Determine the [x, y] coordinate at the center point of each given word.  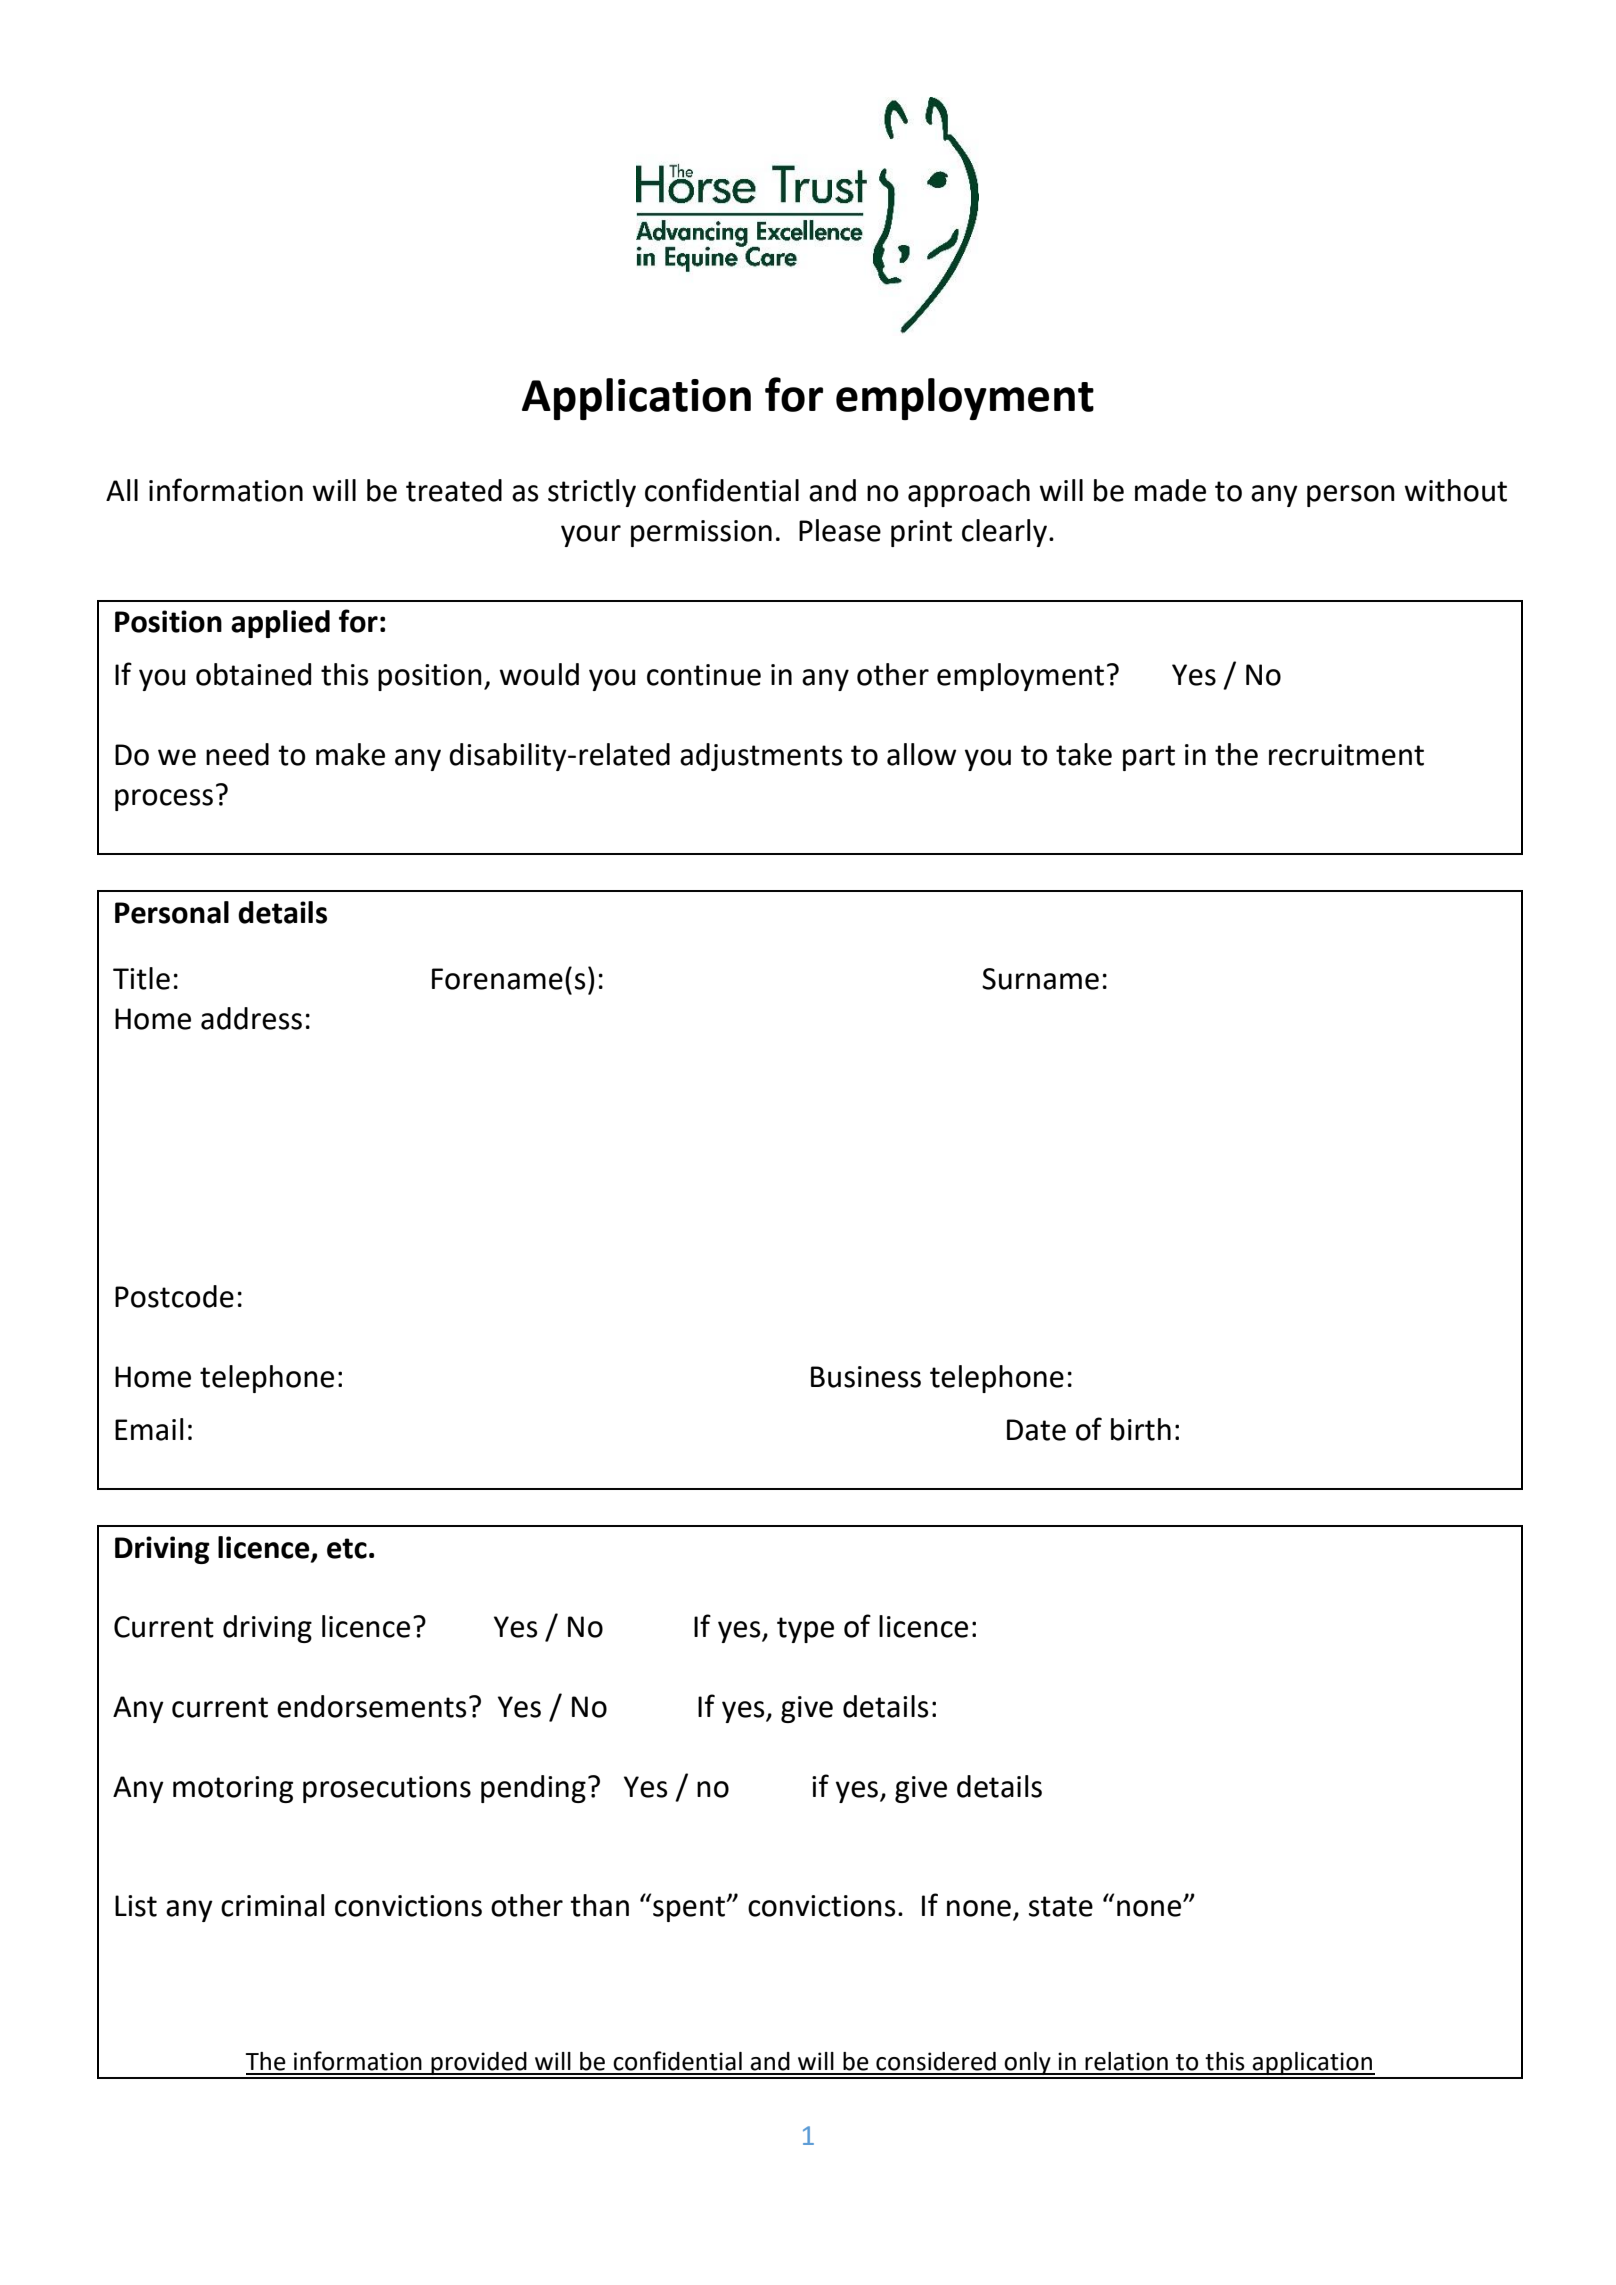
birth [1141, 1429]
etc [347, 1548]
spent [690, 1909]
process [164, 800]
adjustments [761, 757]
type [805, 1630]
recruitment [1346, 755]
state [1061, 1906]
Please [840, 530]
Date [1036, 1430]
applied [280, 624]
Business [866, 1377]
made [1170, 490]
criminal [272, 1905]
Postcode [174, 1296]
